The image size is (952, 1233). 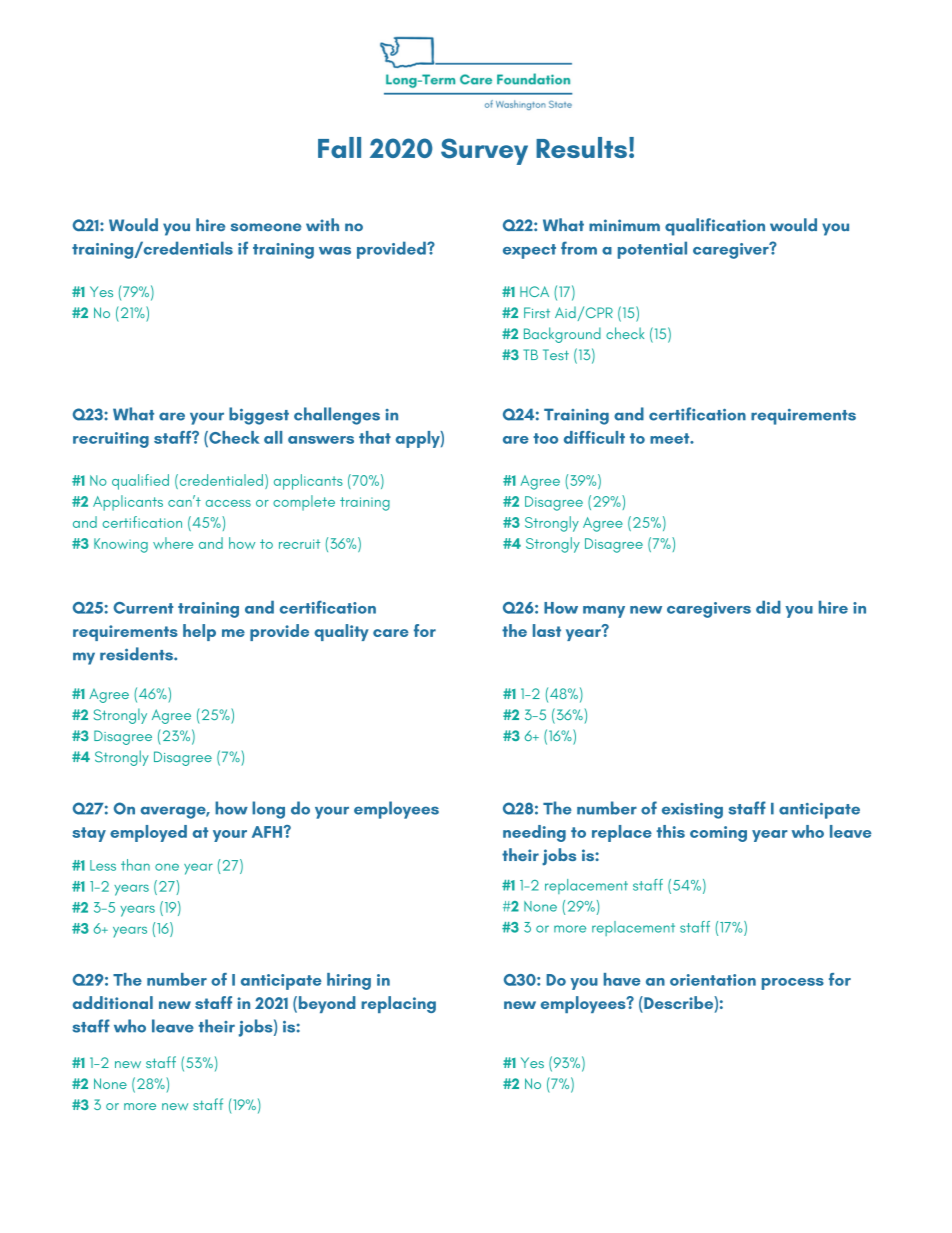 I want to click on did, so click(x=768, y=607).
